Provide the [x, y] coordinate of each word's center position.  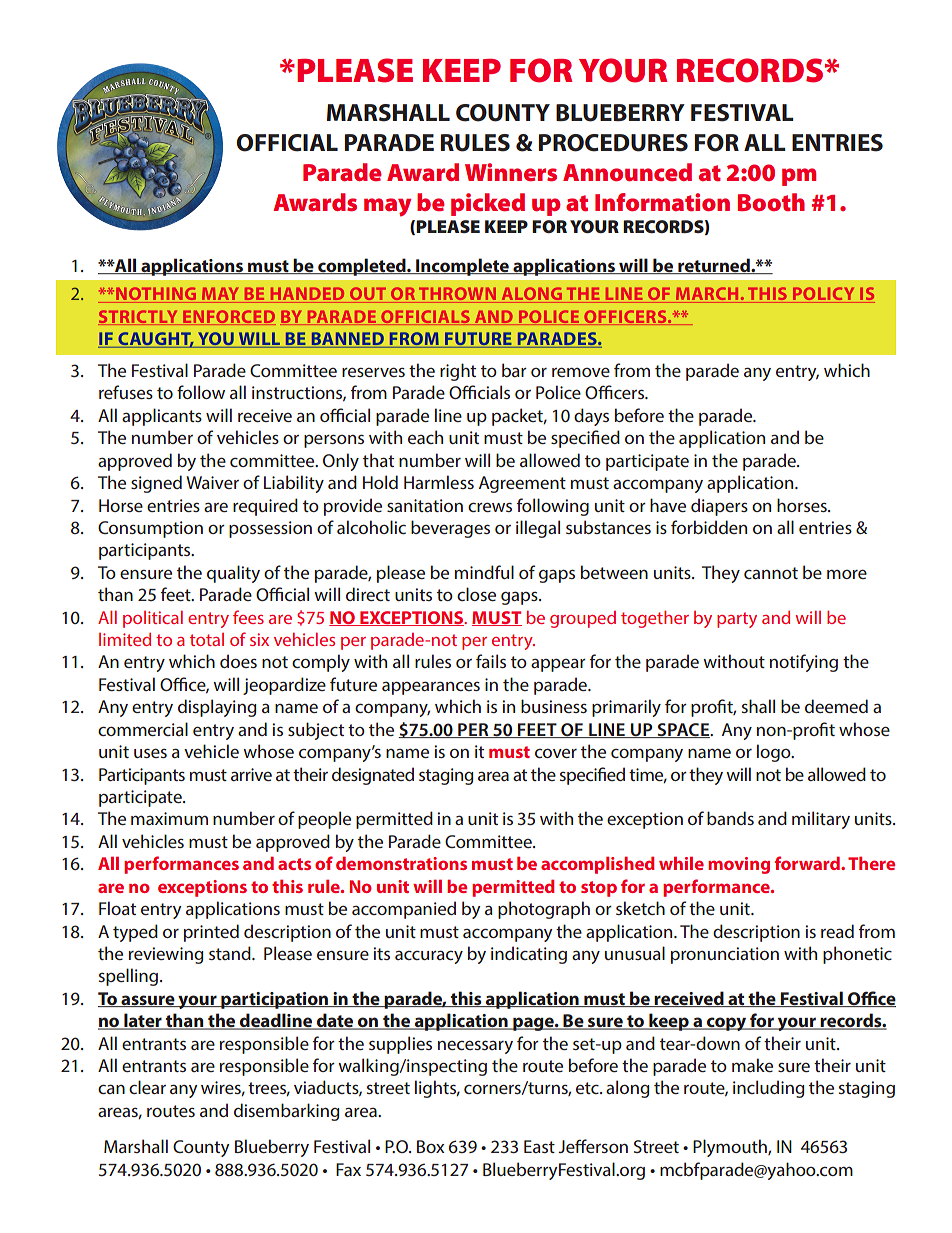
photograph [544, 910]
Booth [771, 202]
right [458, 372]
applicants [162, 417]
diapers [719, 507]
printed [211, 933]
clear [147, 1087]
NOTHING [156, 295]
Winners [511, 172]
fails [491, 661]
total [207, 639]
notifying [804, 663]
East [539, 1146]
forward [808, 863]
